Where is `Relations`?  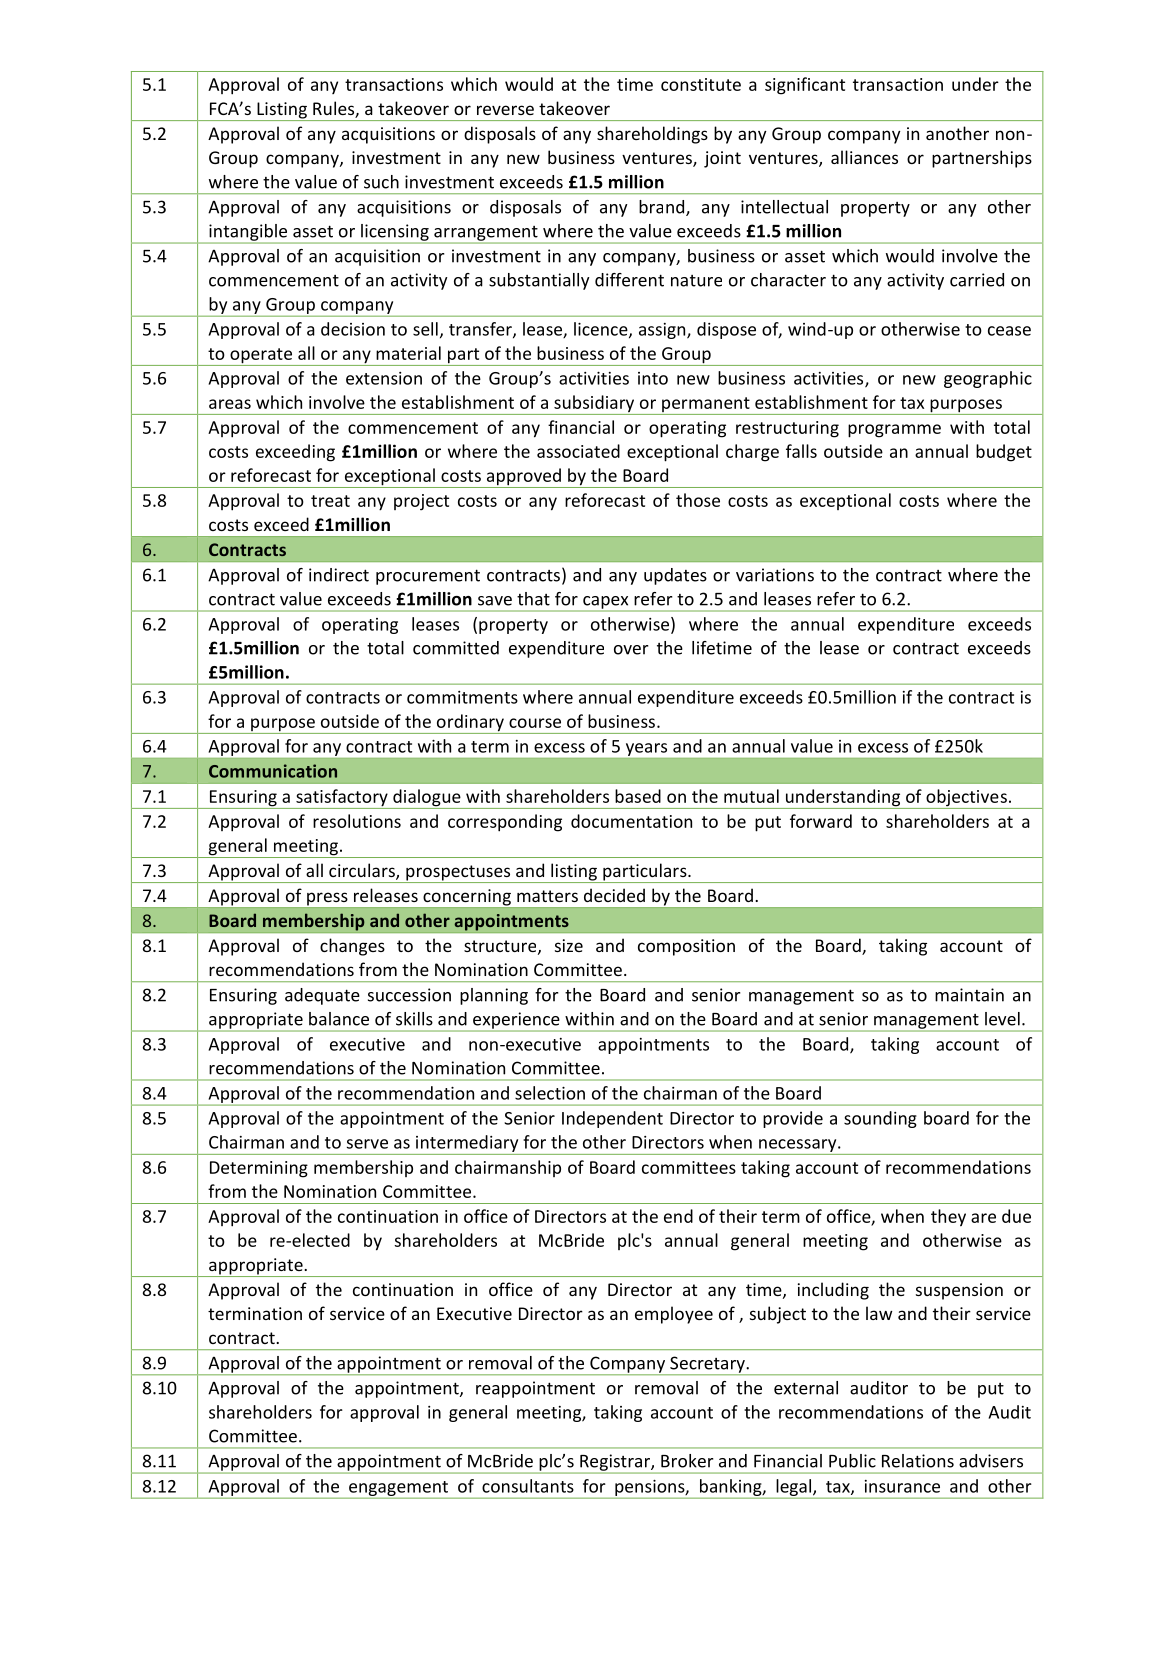
Relations is located at coordinates (918, 1461).
